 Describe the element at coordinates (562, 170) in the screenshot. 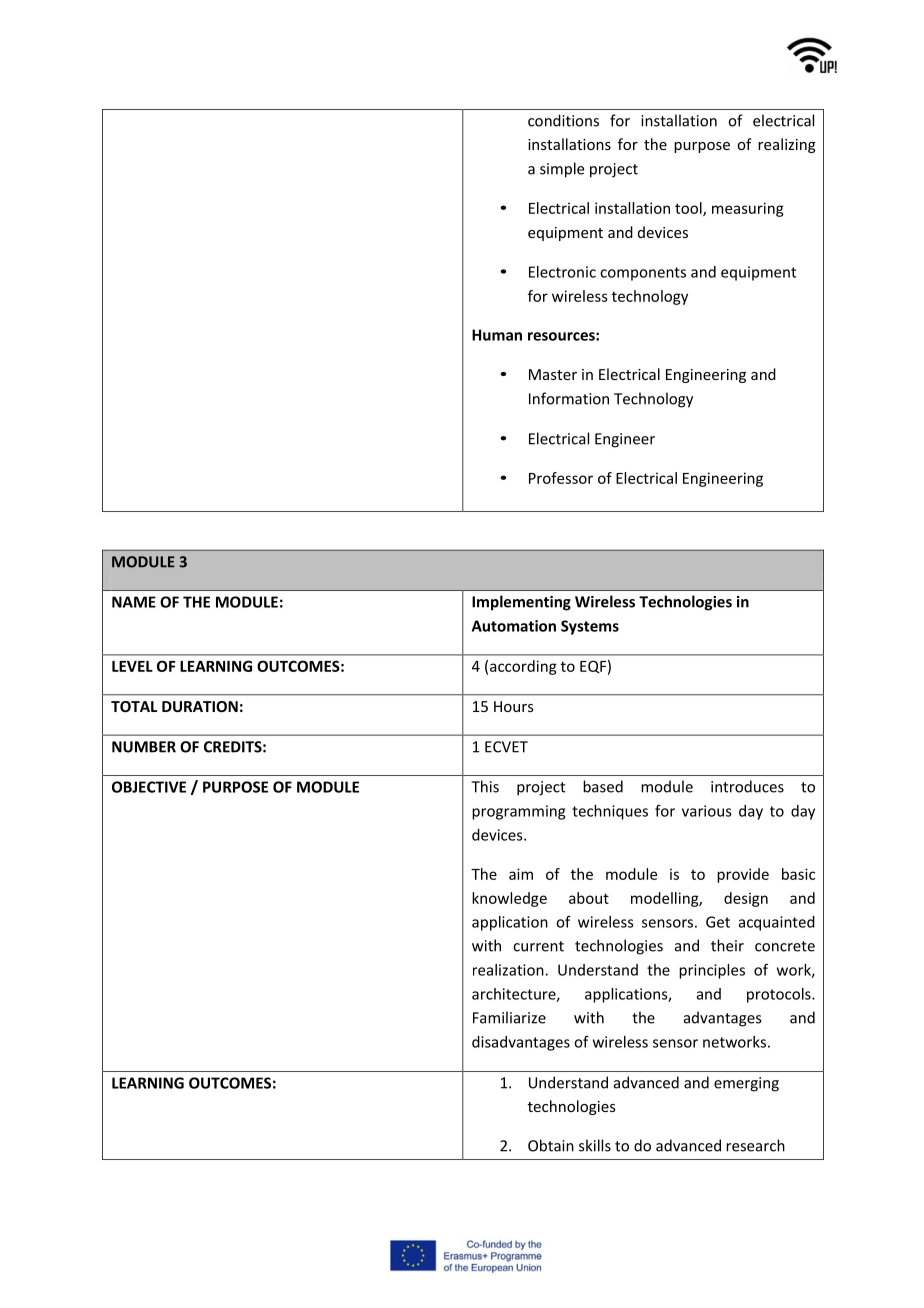

I see `simple` at that location.
